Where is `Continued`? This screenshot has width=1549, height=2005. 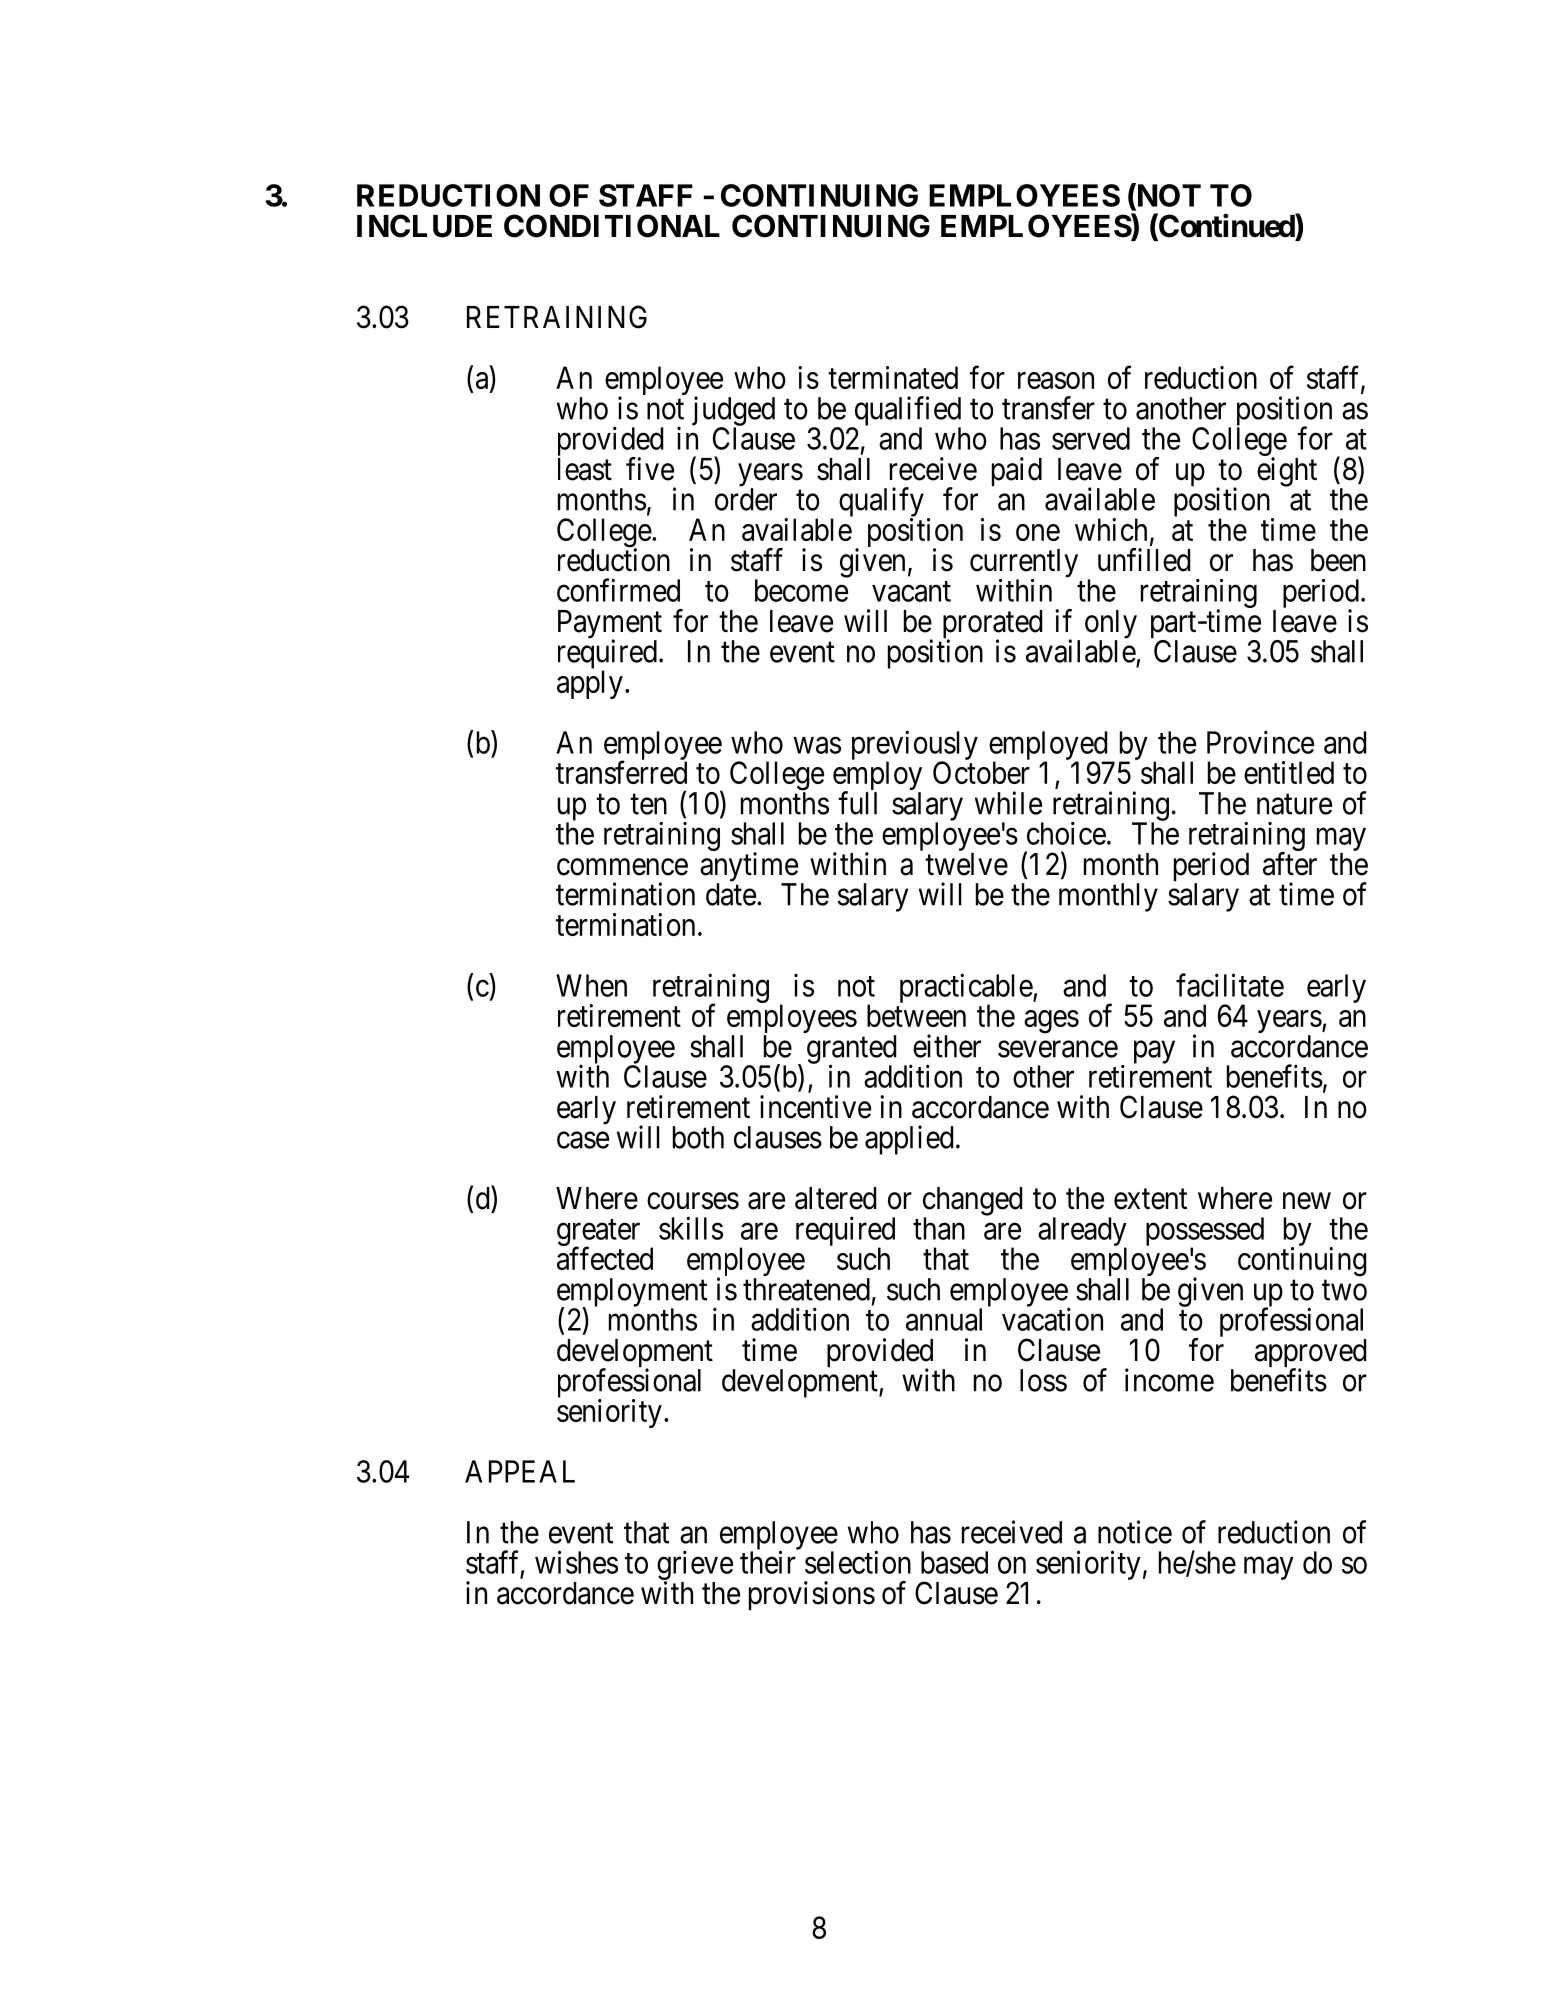 Continued is located at coordinates (1226, 226).
